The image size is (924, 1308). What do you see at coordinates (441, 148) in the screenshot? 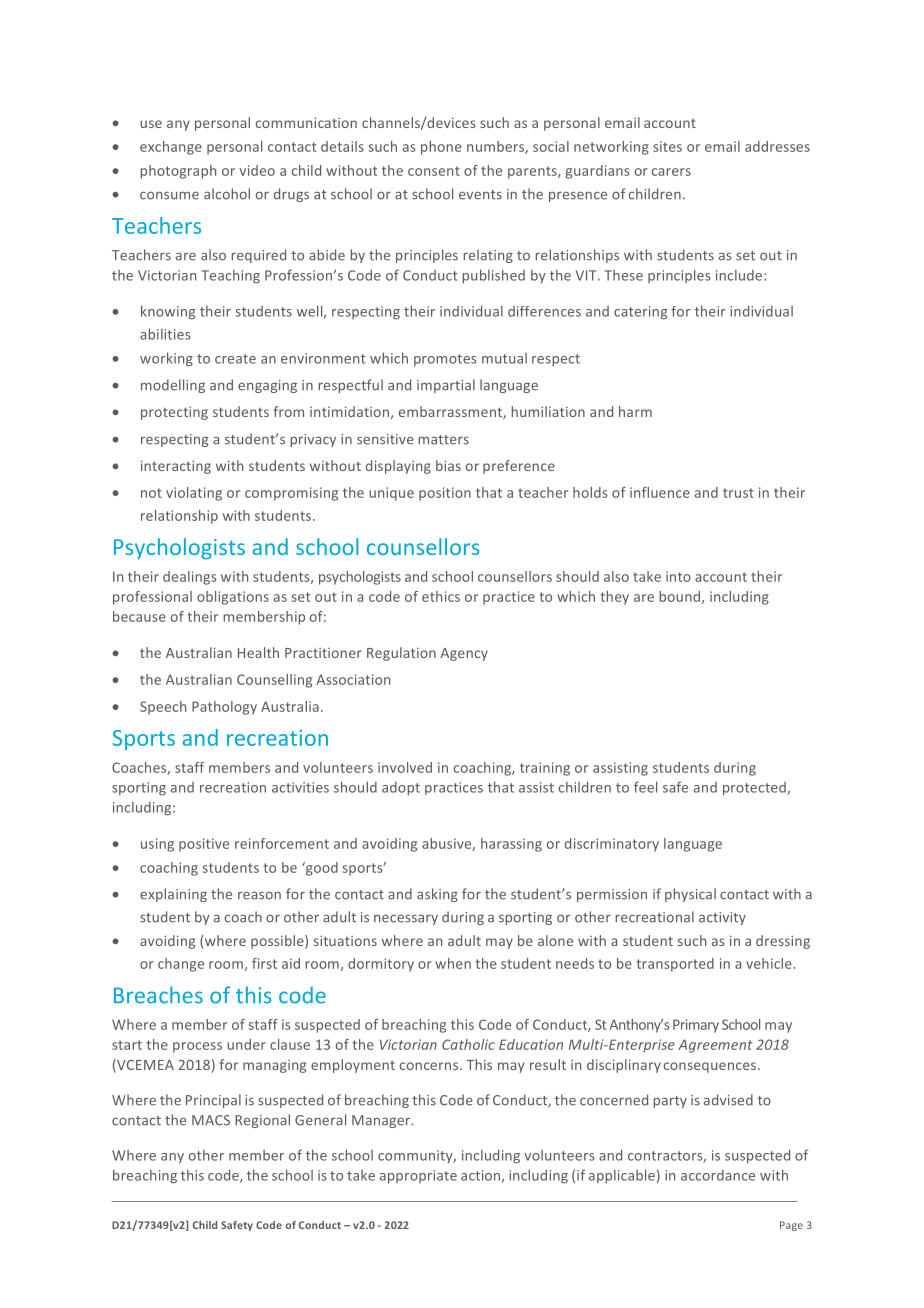
I see `phone` at bounding box center [441, 148].
